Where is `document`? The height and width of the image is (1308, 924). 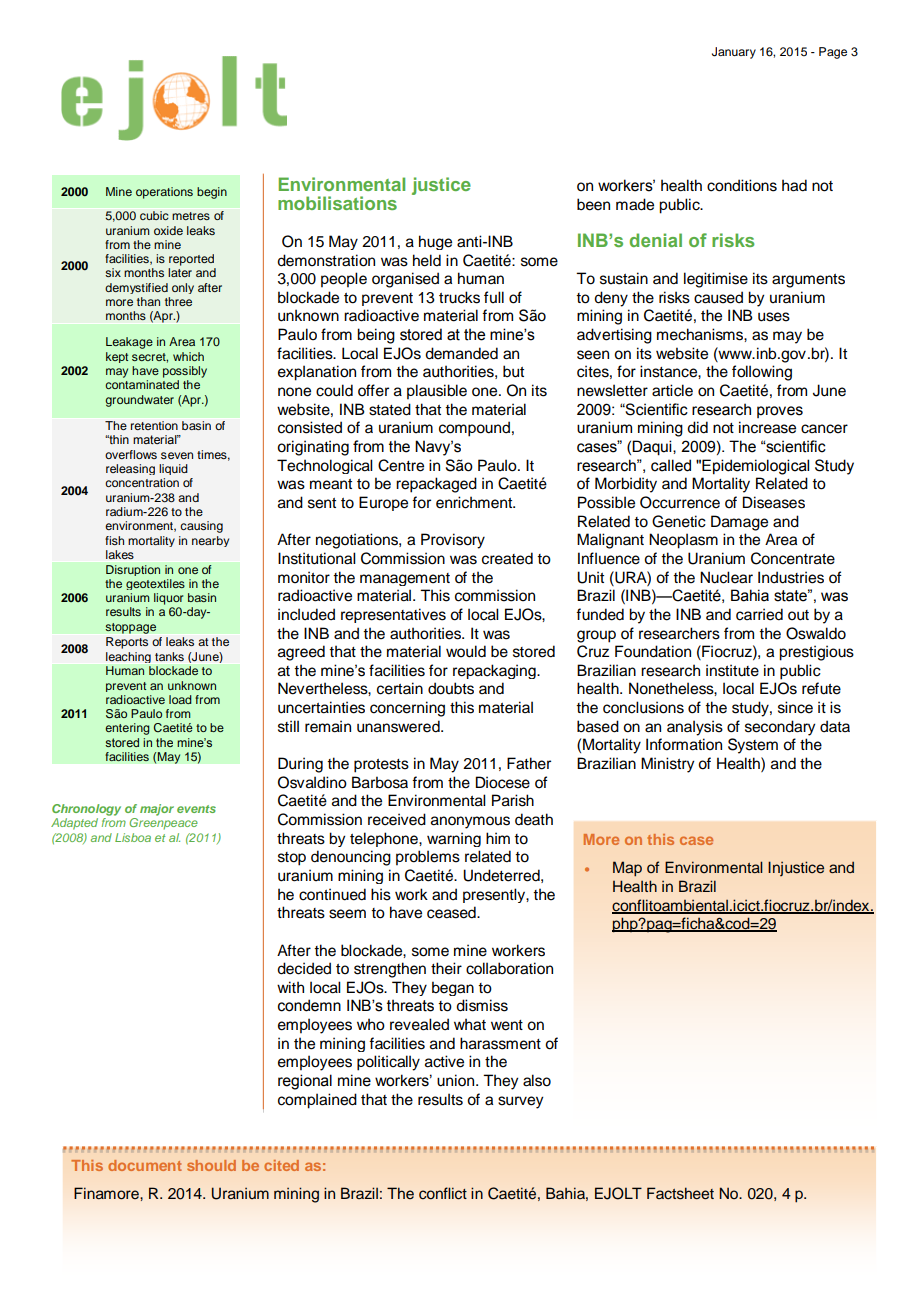 document is located at coordinates (145, 1165).
